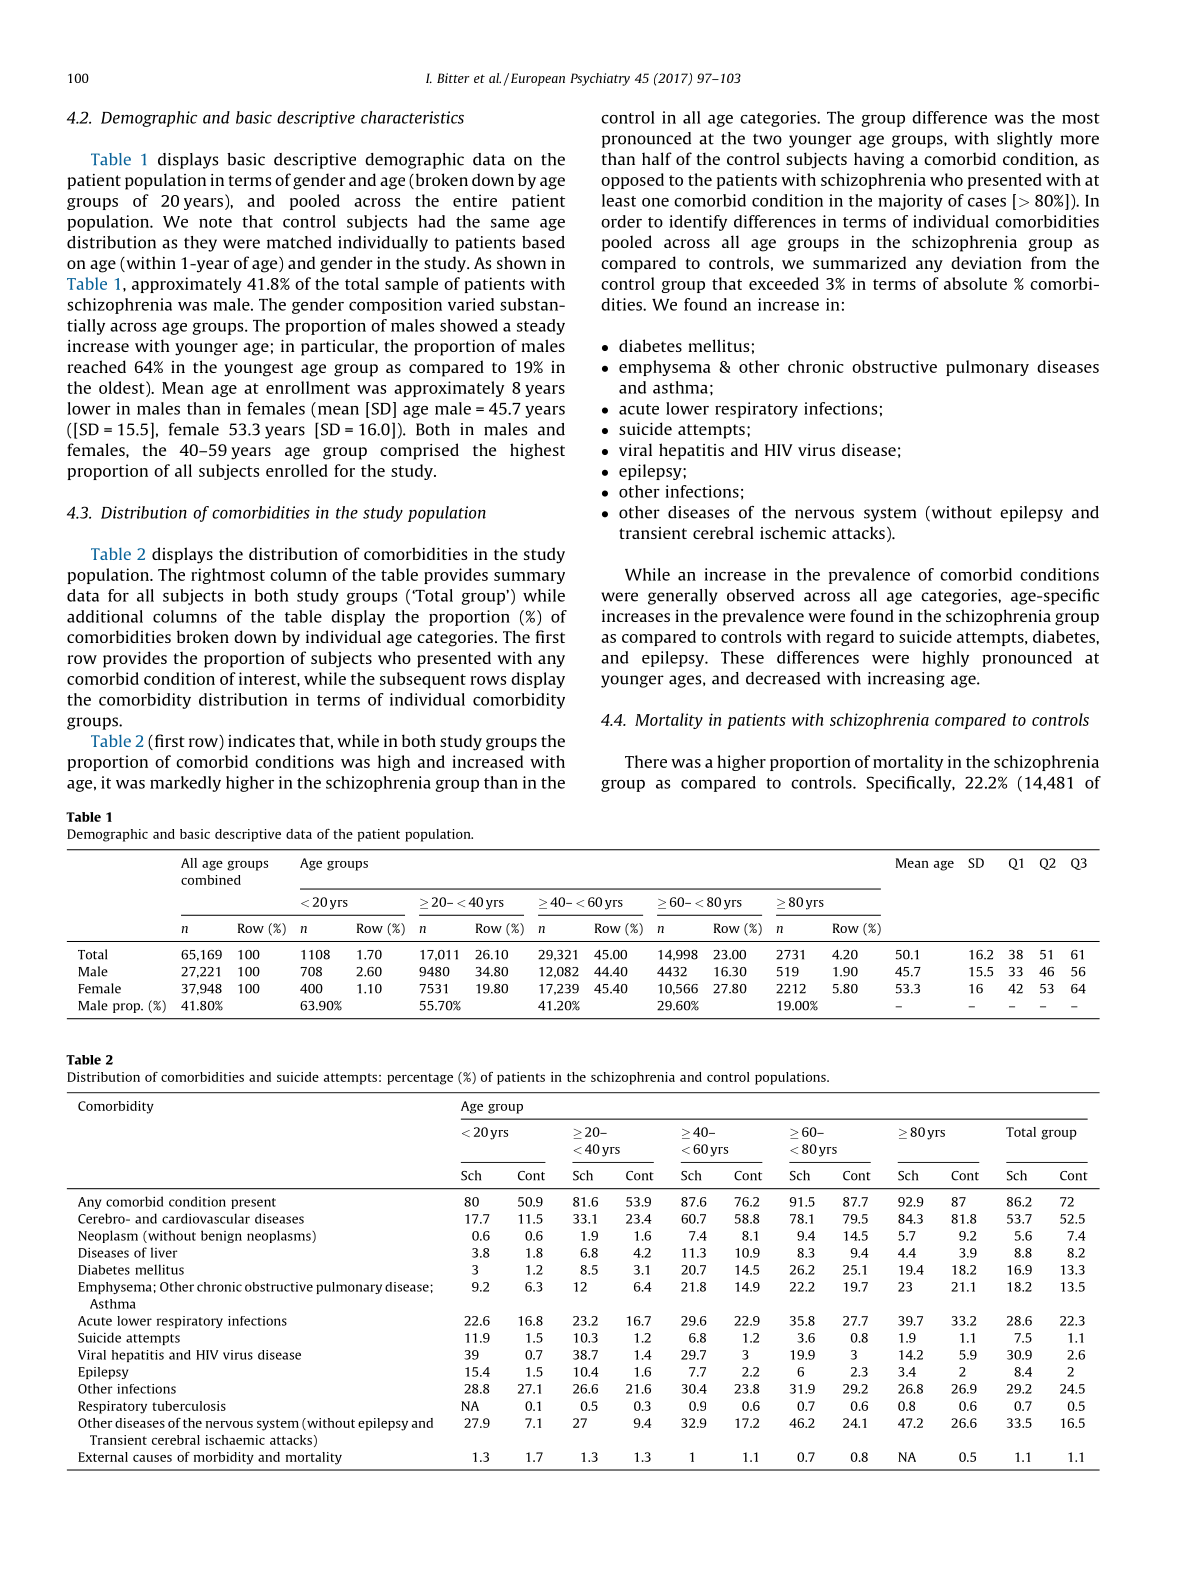  What do you see at coordinates (189, 1406) in the screenshot?
I see `tuberculosis` at bounding box center [189, 1406].
